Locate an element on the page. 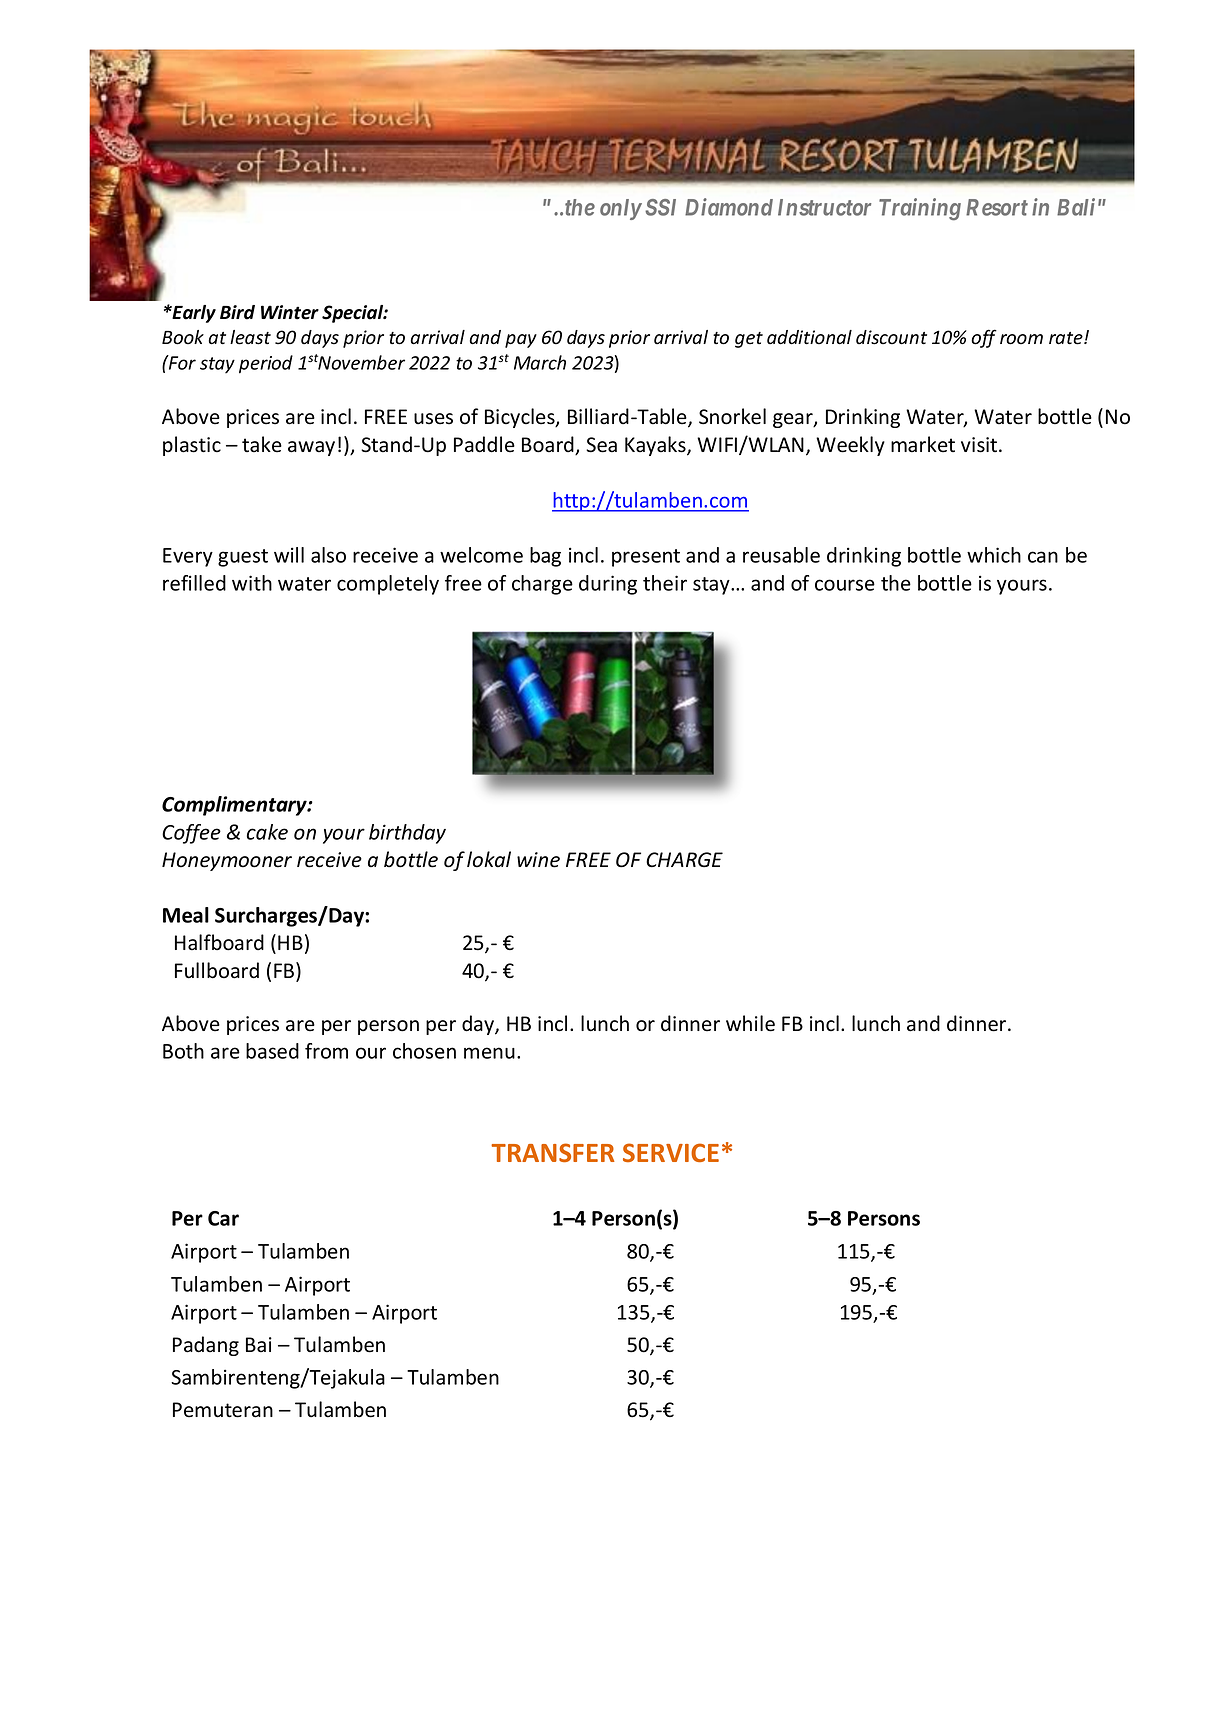  only is located at coordinates (621, 209).
